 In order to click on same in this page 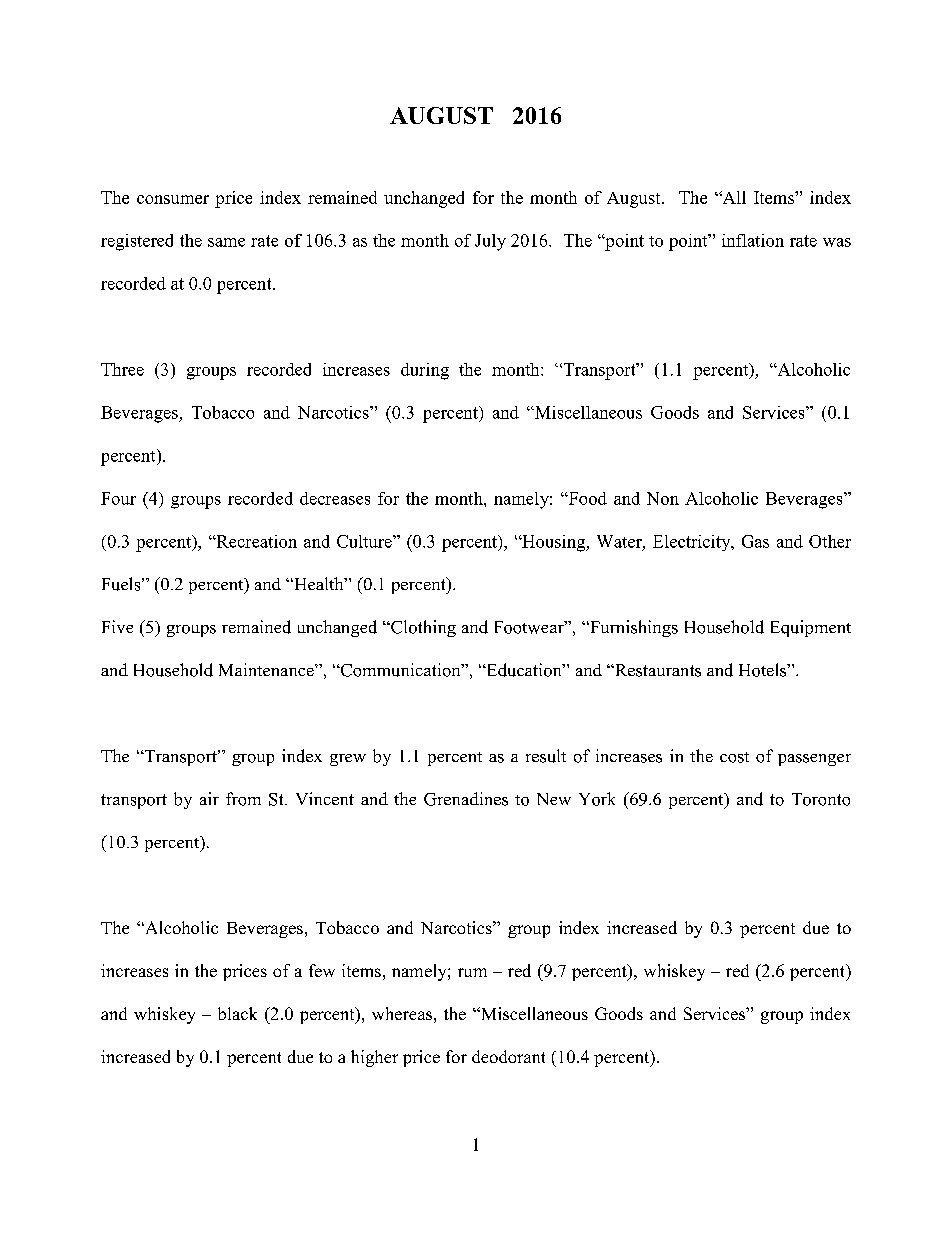, I will do `click(226, 242)`.
